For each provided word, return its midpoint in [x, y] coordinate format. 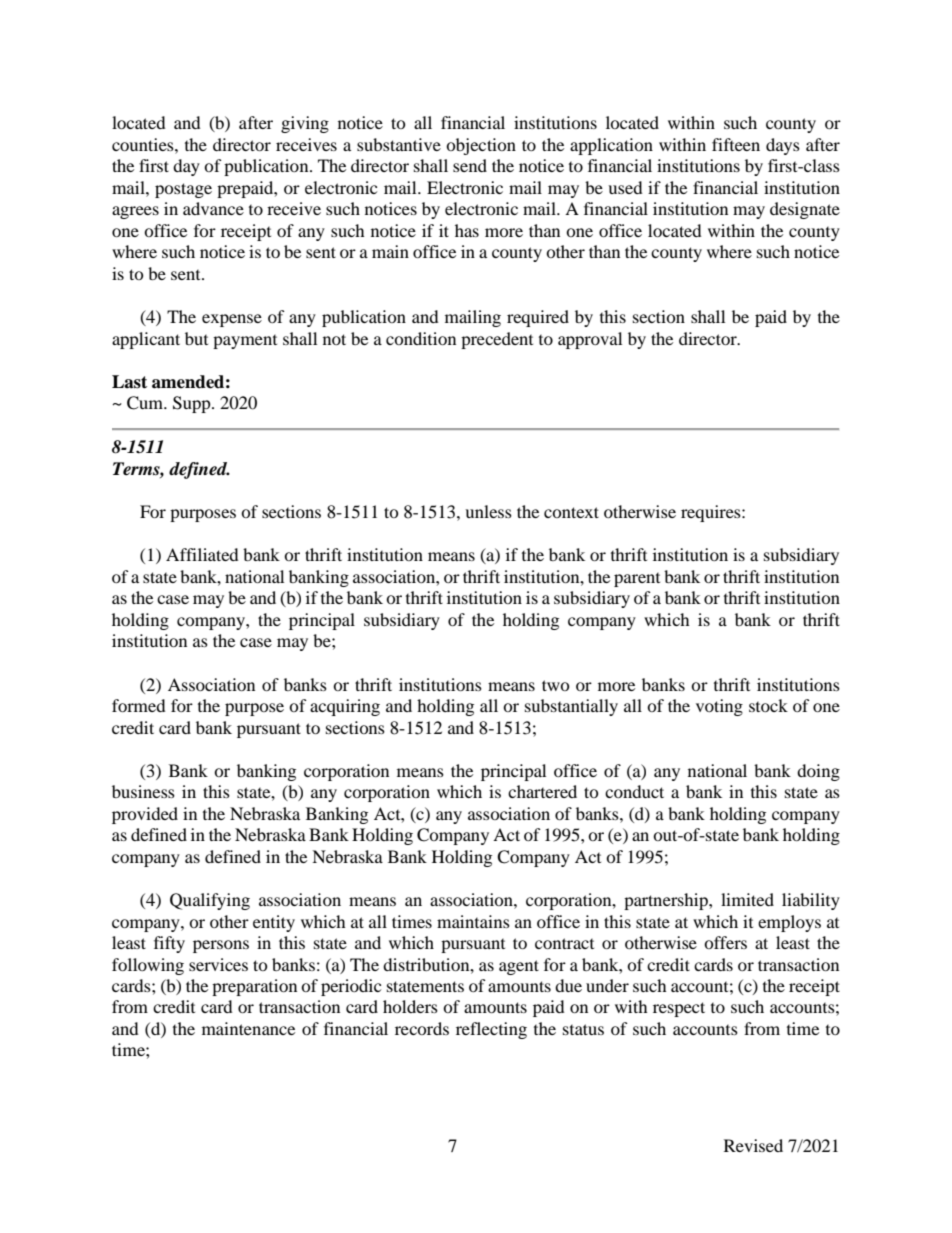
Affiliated [202, 554]
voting [719, 707]
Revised [753, 1145]
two [556, 685]
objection [481, 146]
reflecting [491, 1030]
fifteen [736, 144]
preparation [254, 987]
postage [183, 190]
